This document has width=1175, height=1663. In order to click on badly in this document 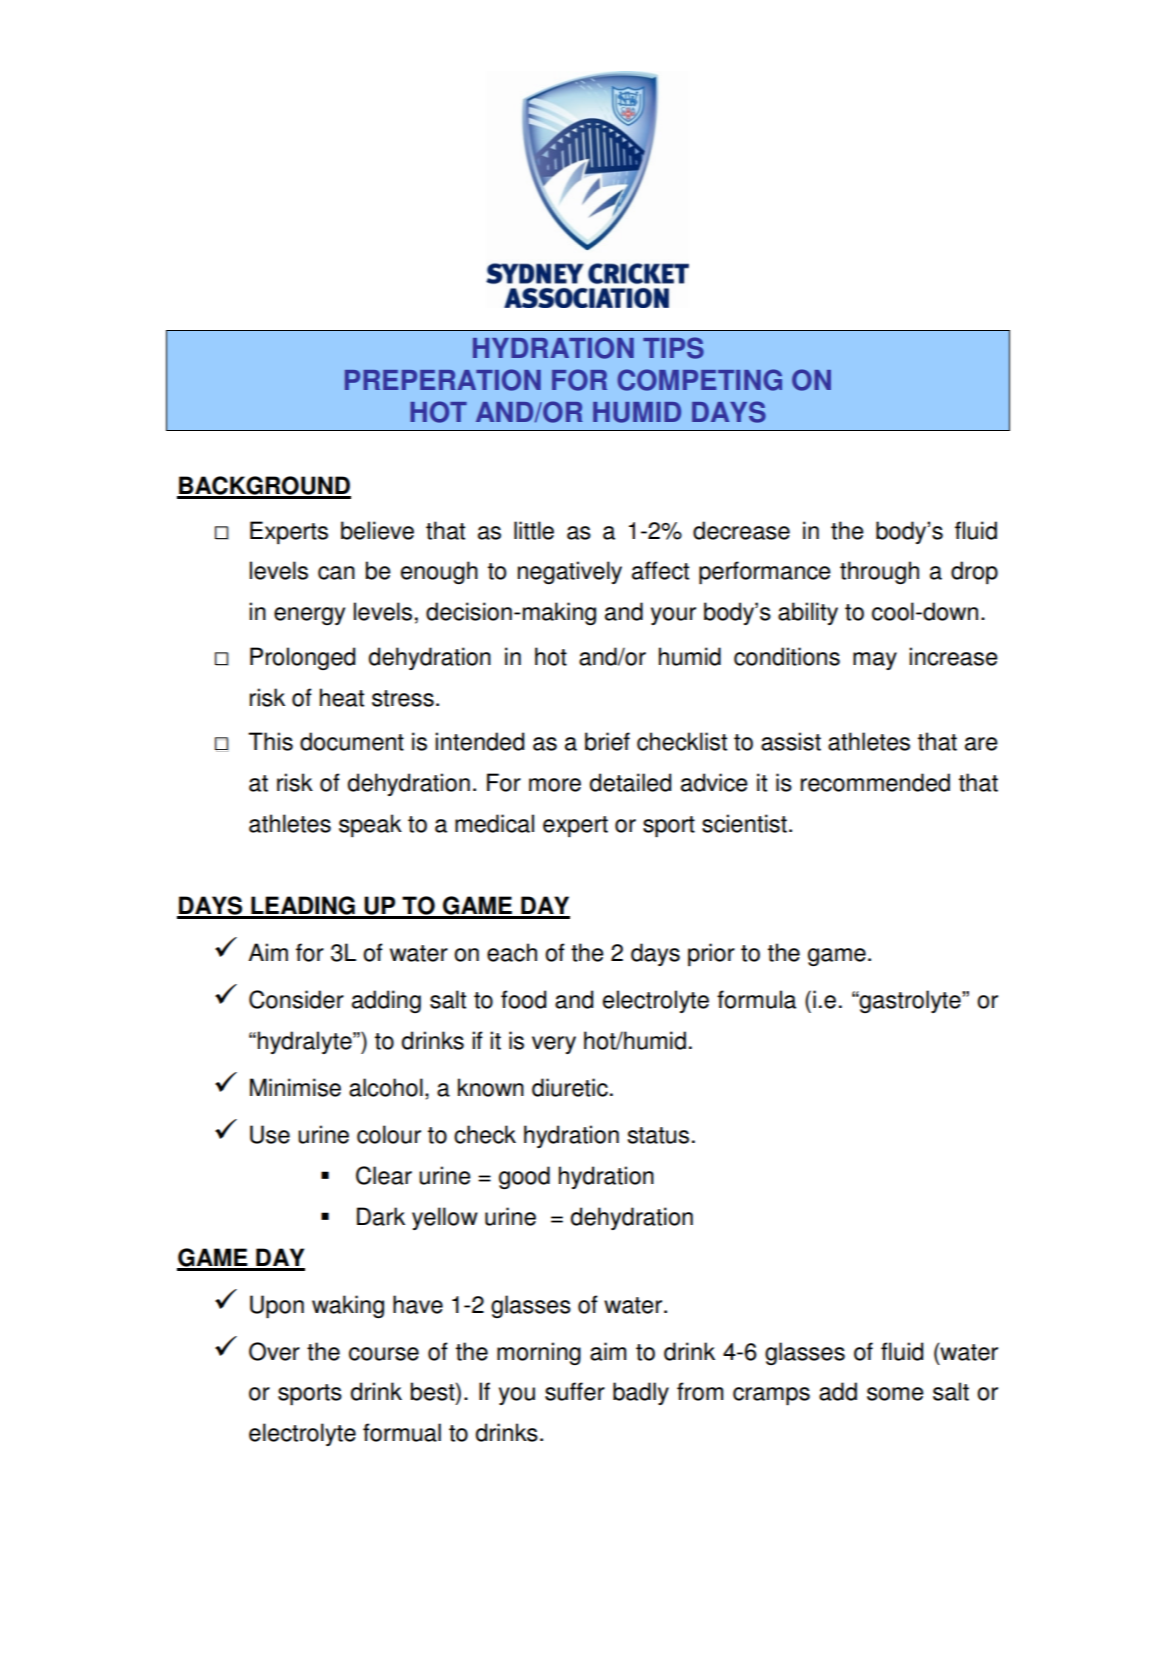, I will do `click(641, 1393)`.
